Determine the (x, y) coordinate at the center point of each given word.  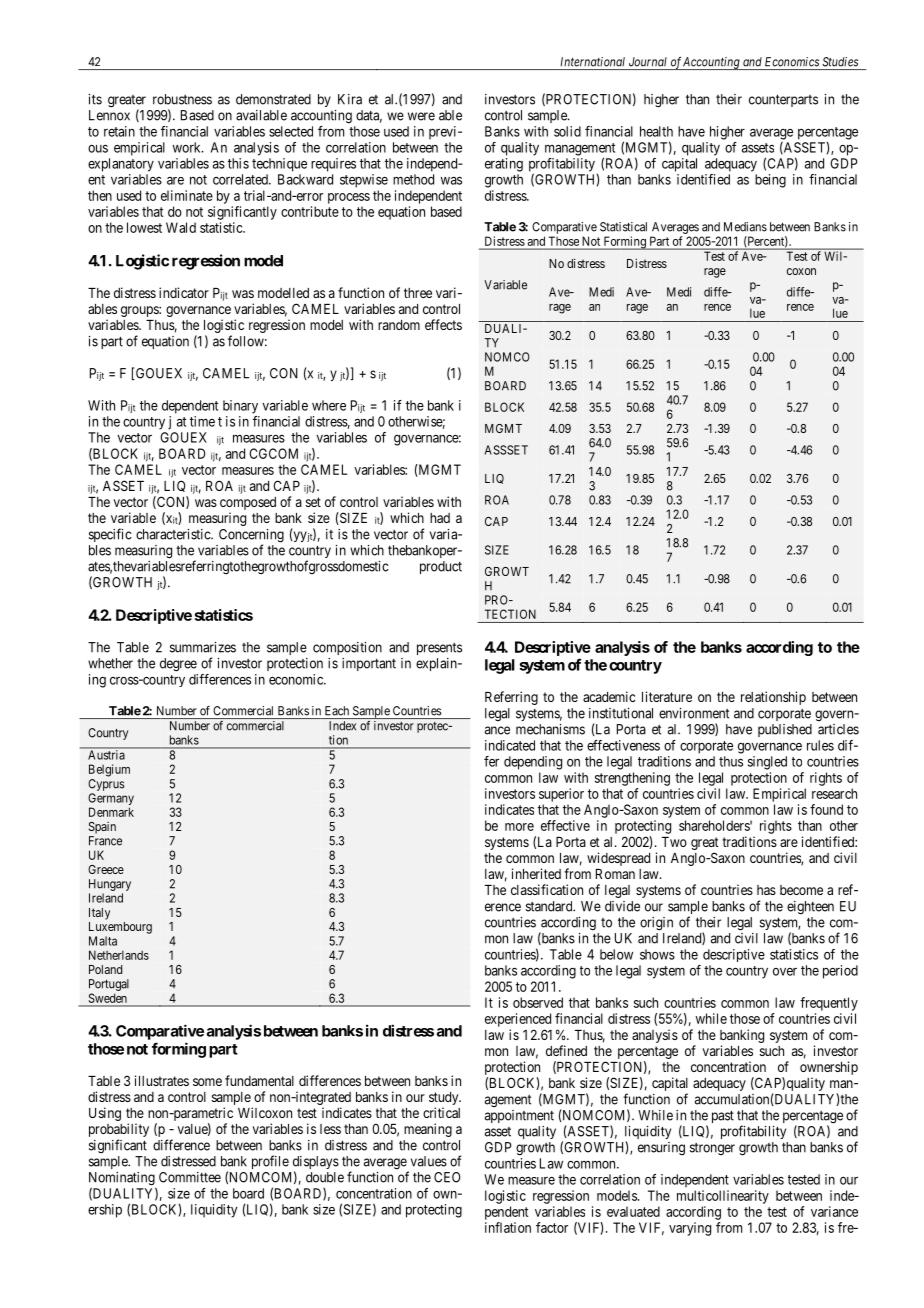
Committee (190, 1177)
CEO (447, 1177)
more (519, 827)
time (202, 421)
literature (667, 696)
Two (674, 842)
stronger (712, 1149)
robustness (182, 99)
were (421, 116)
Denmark (111, 812)
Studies (840, 62)
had (440, 518)
